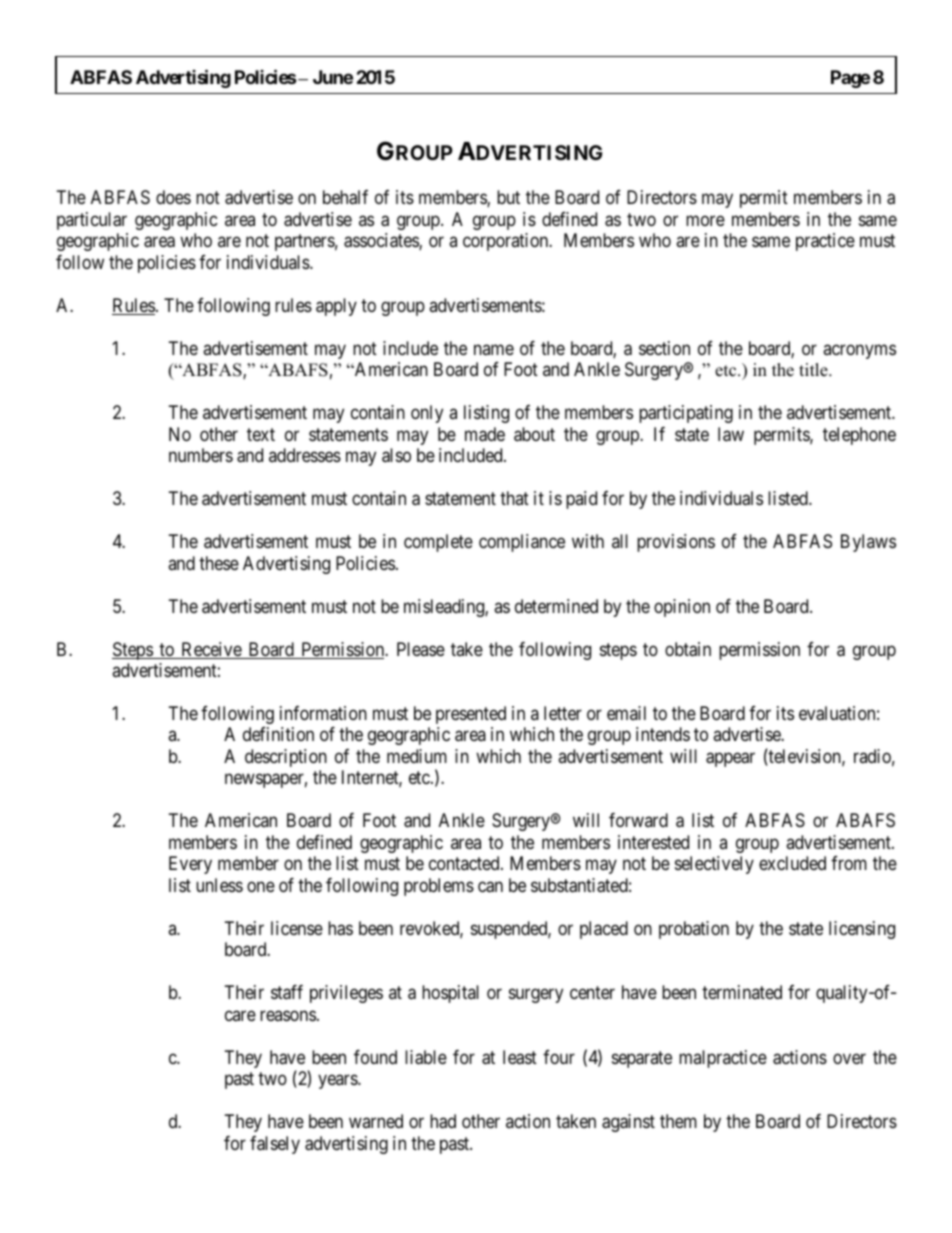  Describe the element at coordinates (485, 434) in the screenshot. I see `made` at that location.
